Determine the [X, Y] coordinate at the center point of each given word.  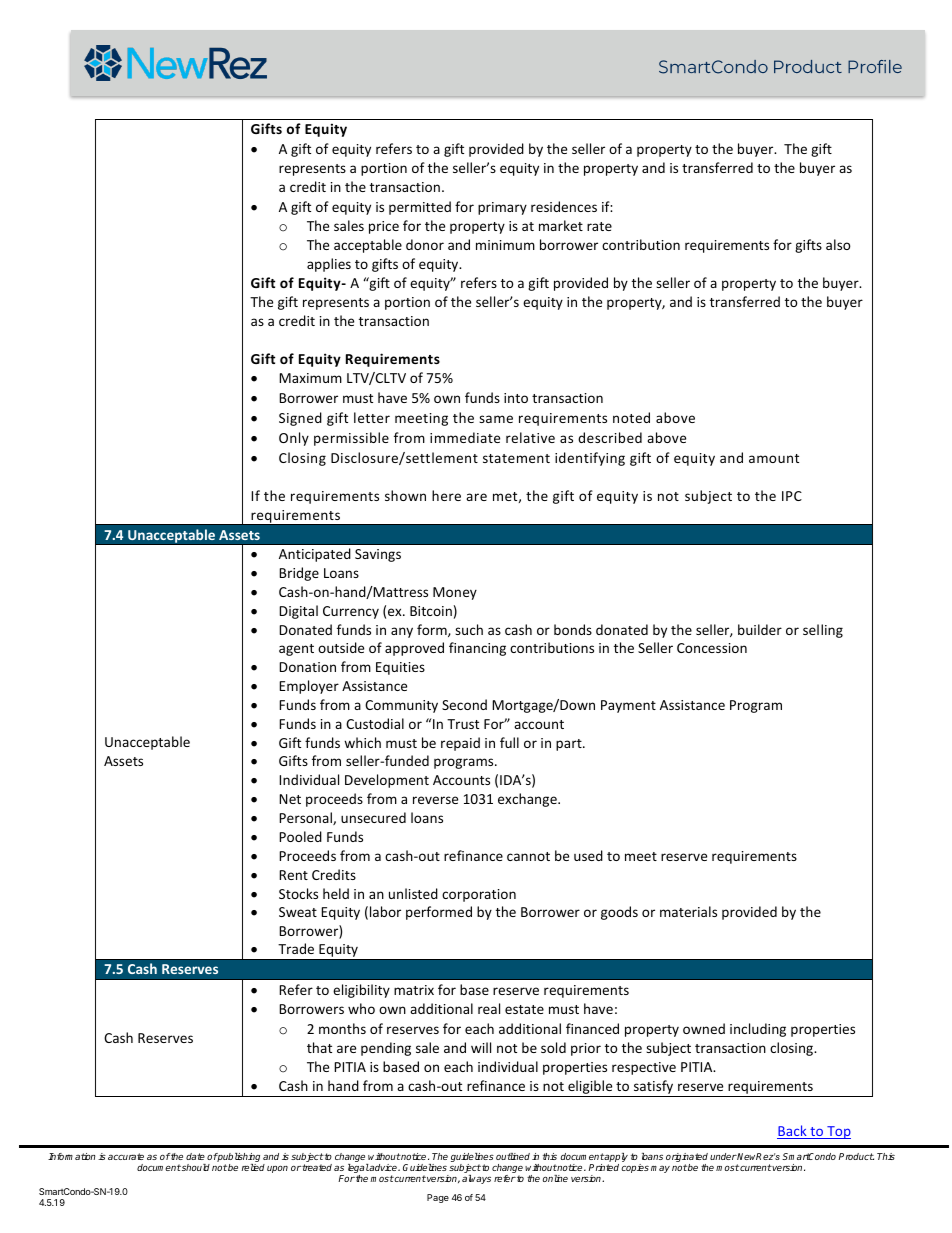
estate [524, 1009]
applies [329, 265]
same [496, 419]
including [758, 1030]
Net [290, 799]
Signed [300, 419]
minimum [505, 245]
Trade [296, 948]
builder [760, 629]
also [838, 244]
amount [774, 458]
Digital [298, 612]
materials [688, 911]
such [469, 629]
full [509, 742]
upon [277, 1169]
